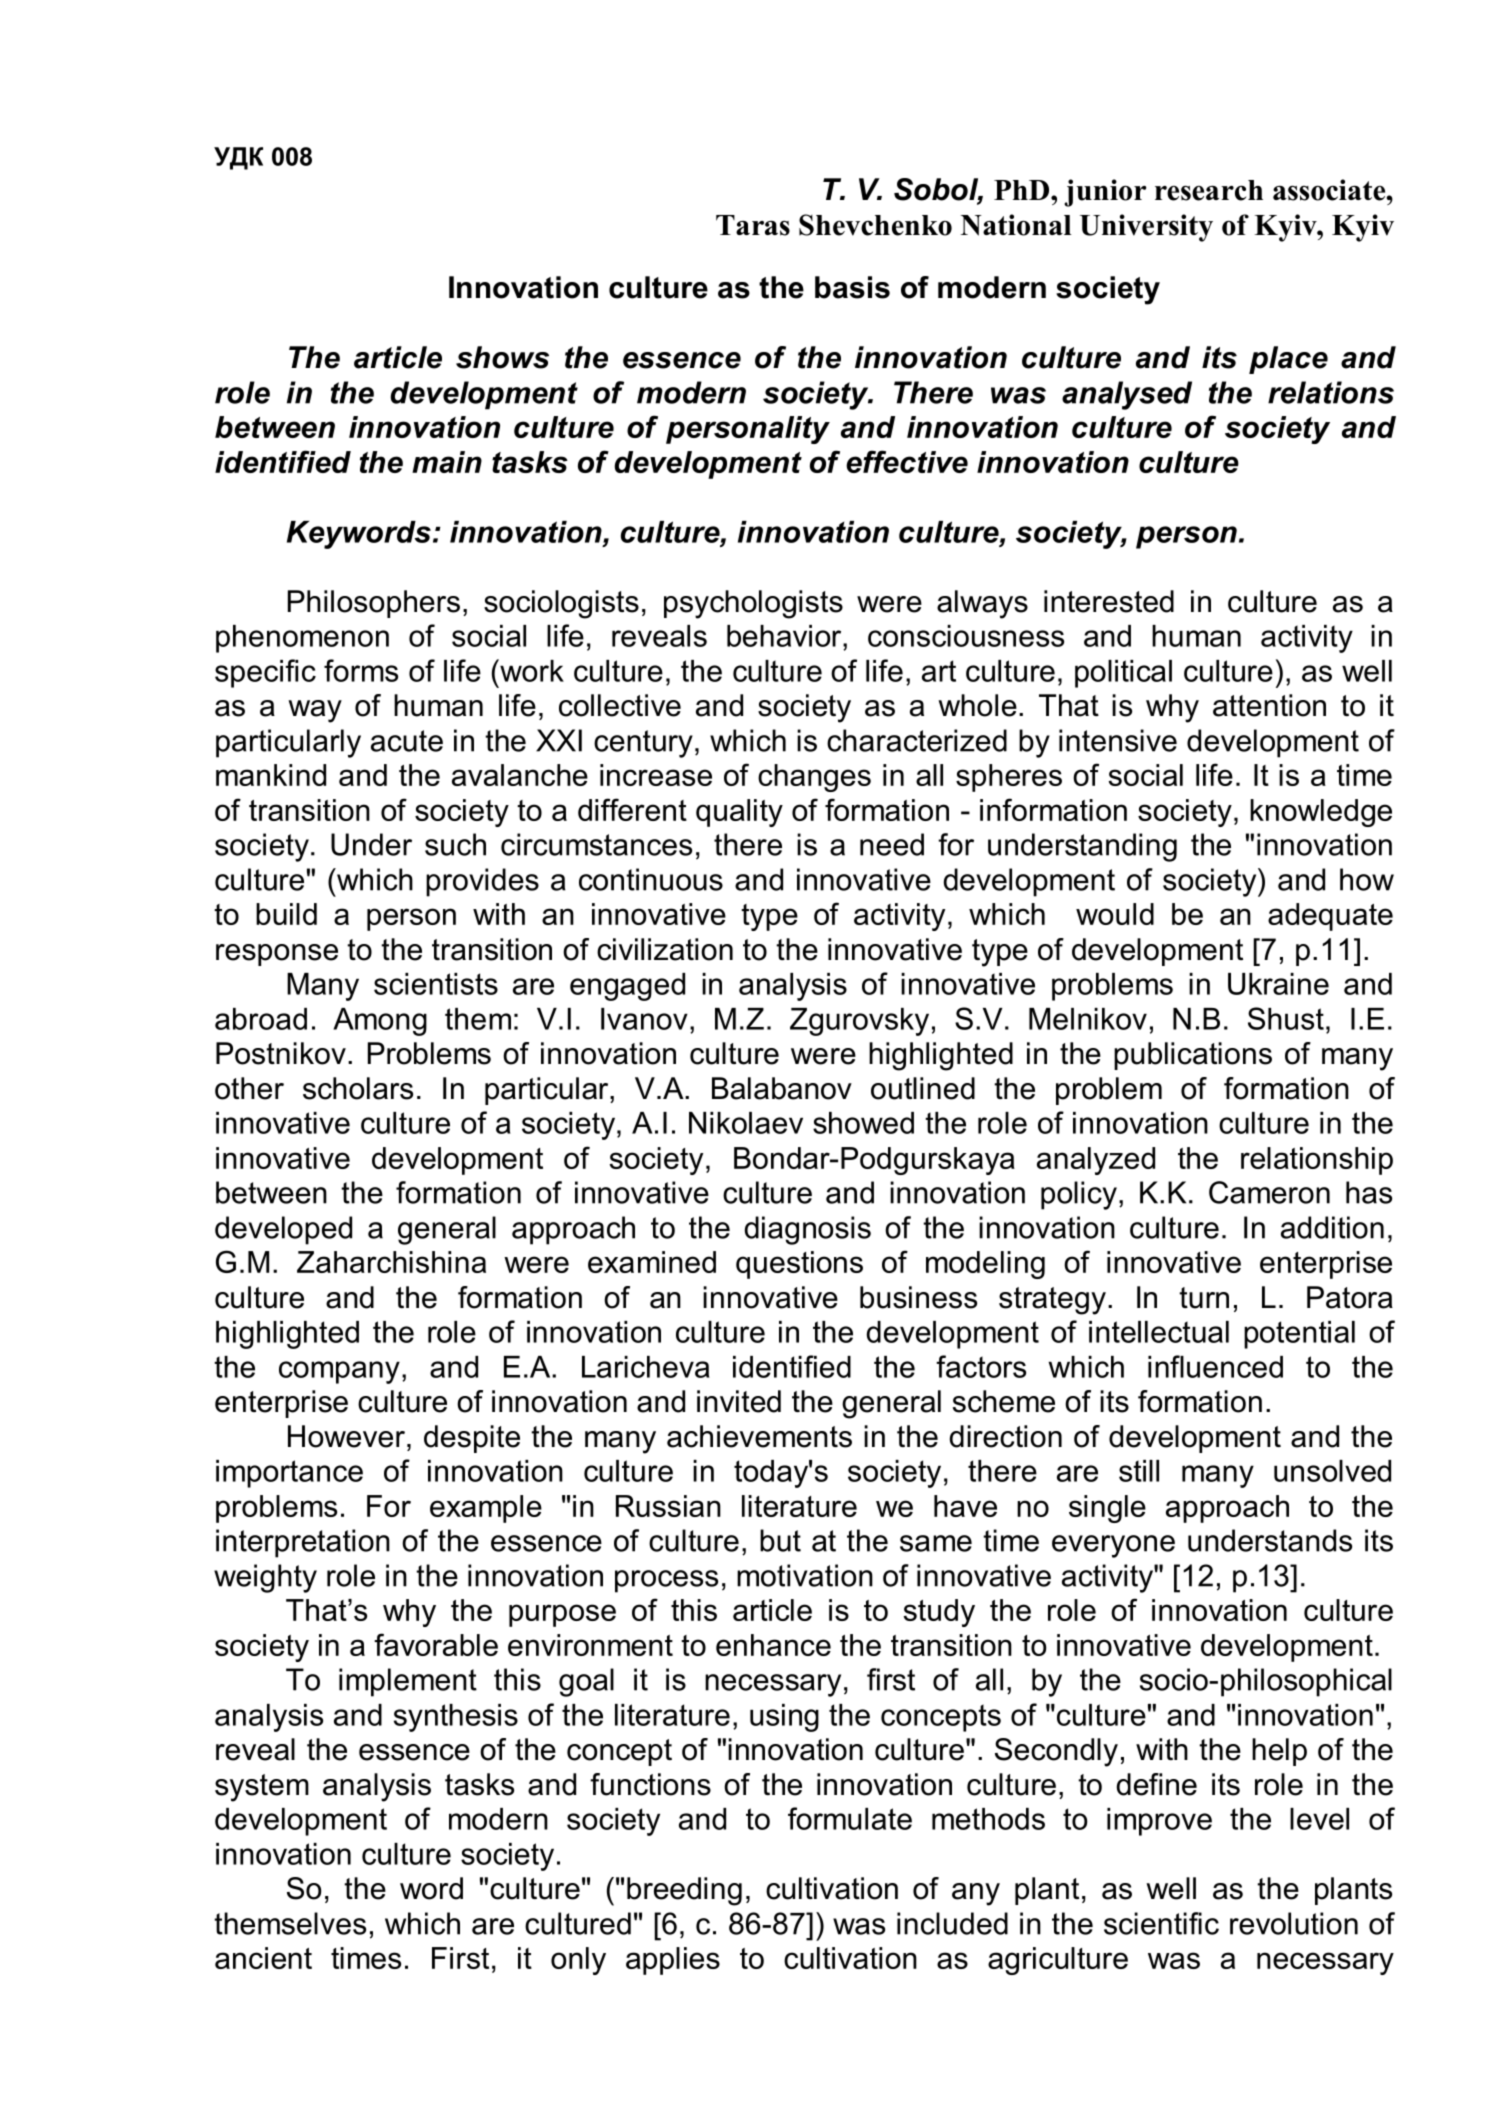  Describe the element at coordinates (739, 1401) in the screenshot. I see `invited` at that location.
